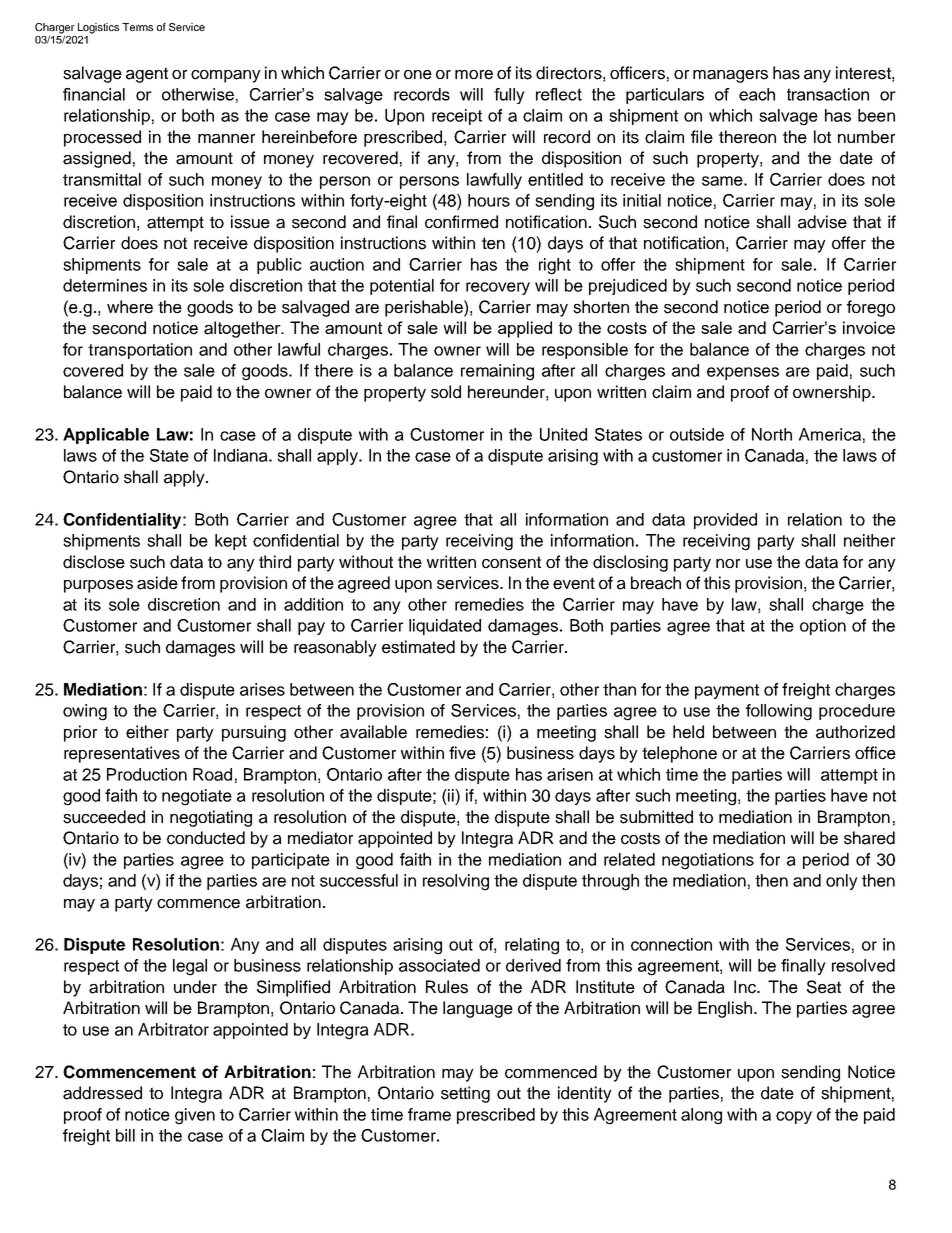  What do you see at coordinates (130, 307) in the page?
I see `where` at bounding box center [130, 307].
